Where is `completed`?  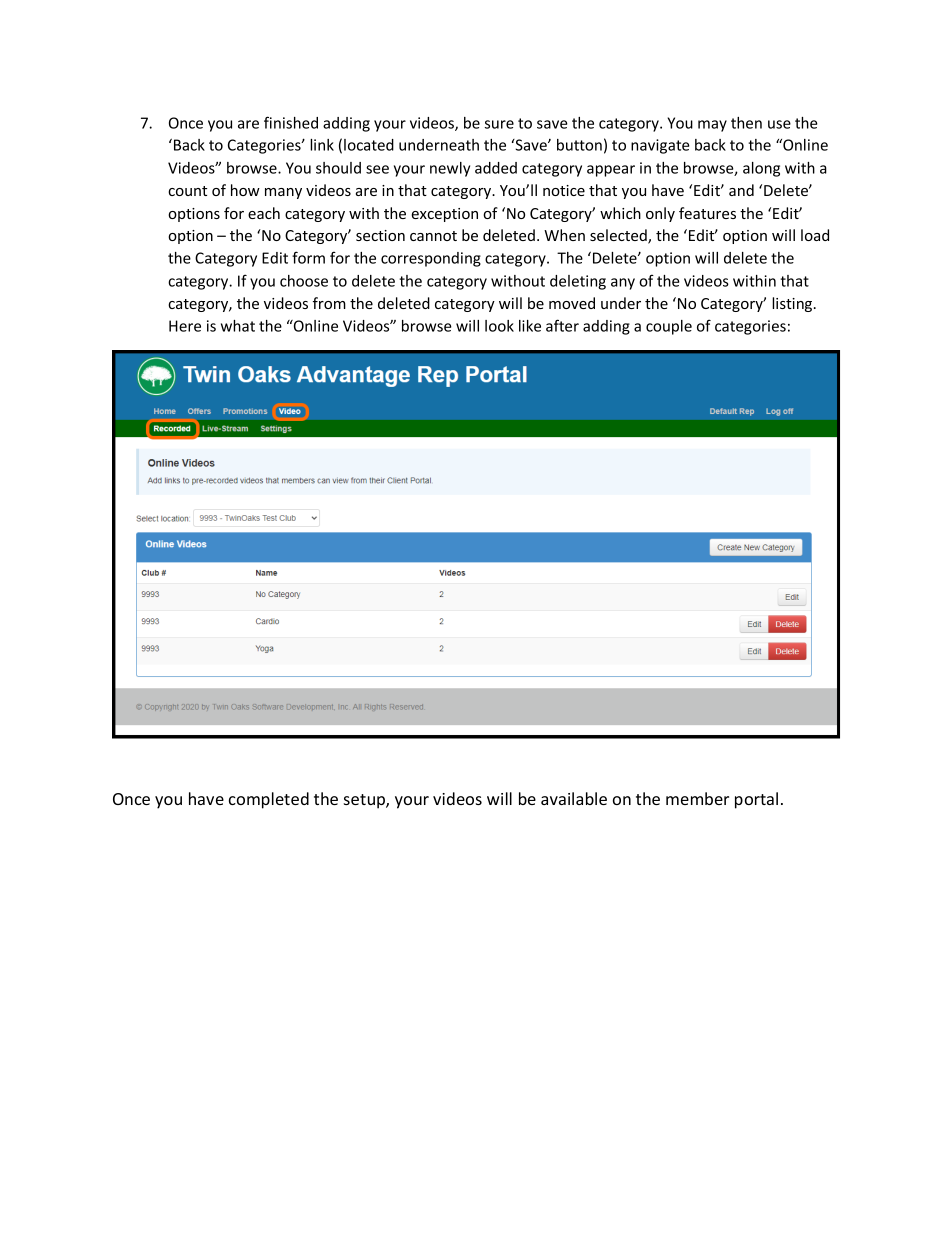 completed is located at coordinates (269, 800).
